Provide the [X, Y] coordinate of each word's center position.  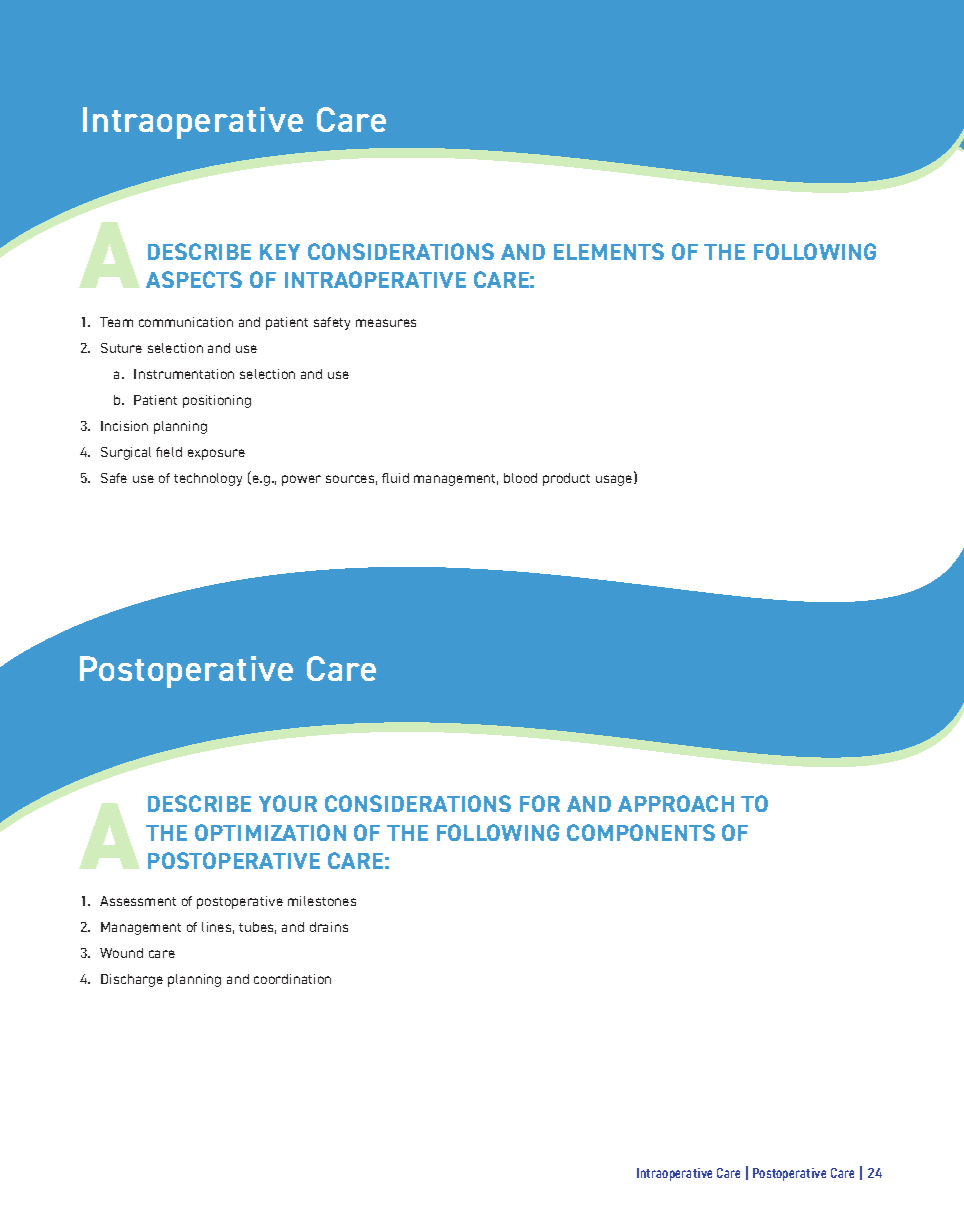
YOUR [288, 803]
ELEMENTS [609, 251]
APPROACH [676, 803]
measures [386, 323]
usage [615, 480]
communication [186, 322]
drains [329, 927]
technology [208, 479]
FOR [540, 803]
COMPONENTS [641, 832]
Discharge [132, 980]
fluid [395, 478]
